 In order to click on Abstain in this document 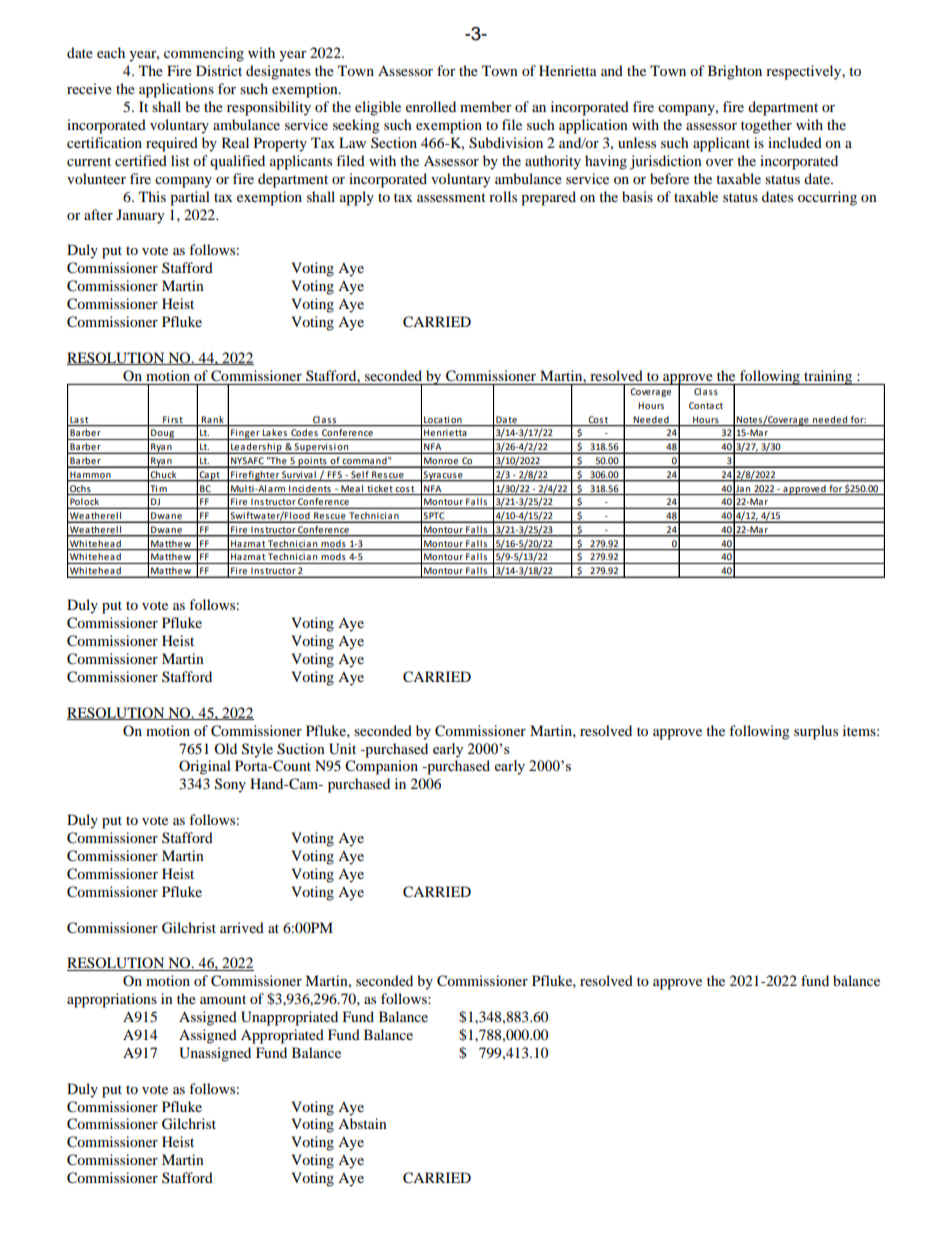, I will do `click(362, 1123)`.
